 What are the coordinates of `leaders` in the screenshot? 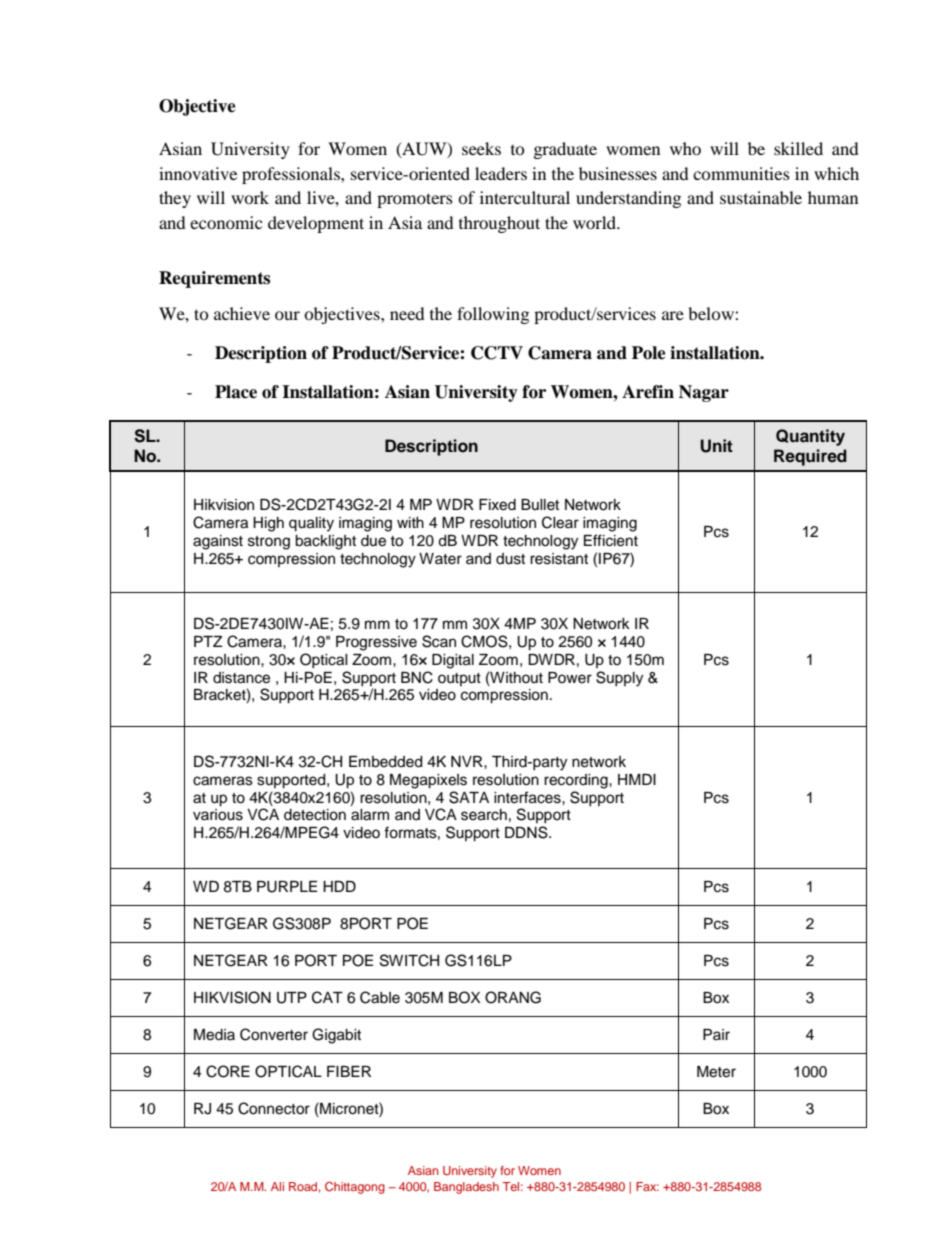 It's located at (501, 173).
